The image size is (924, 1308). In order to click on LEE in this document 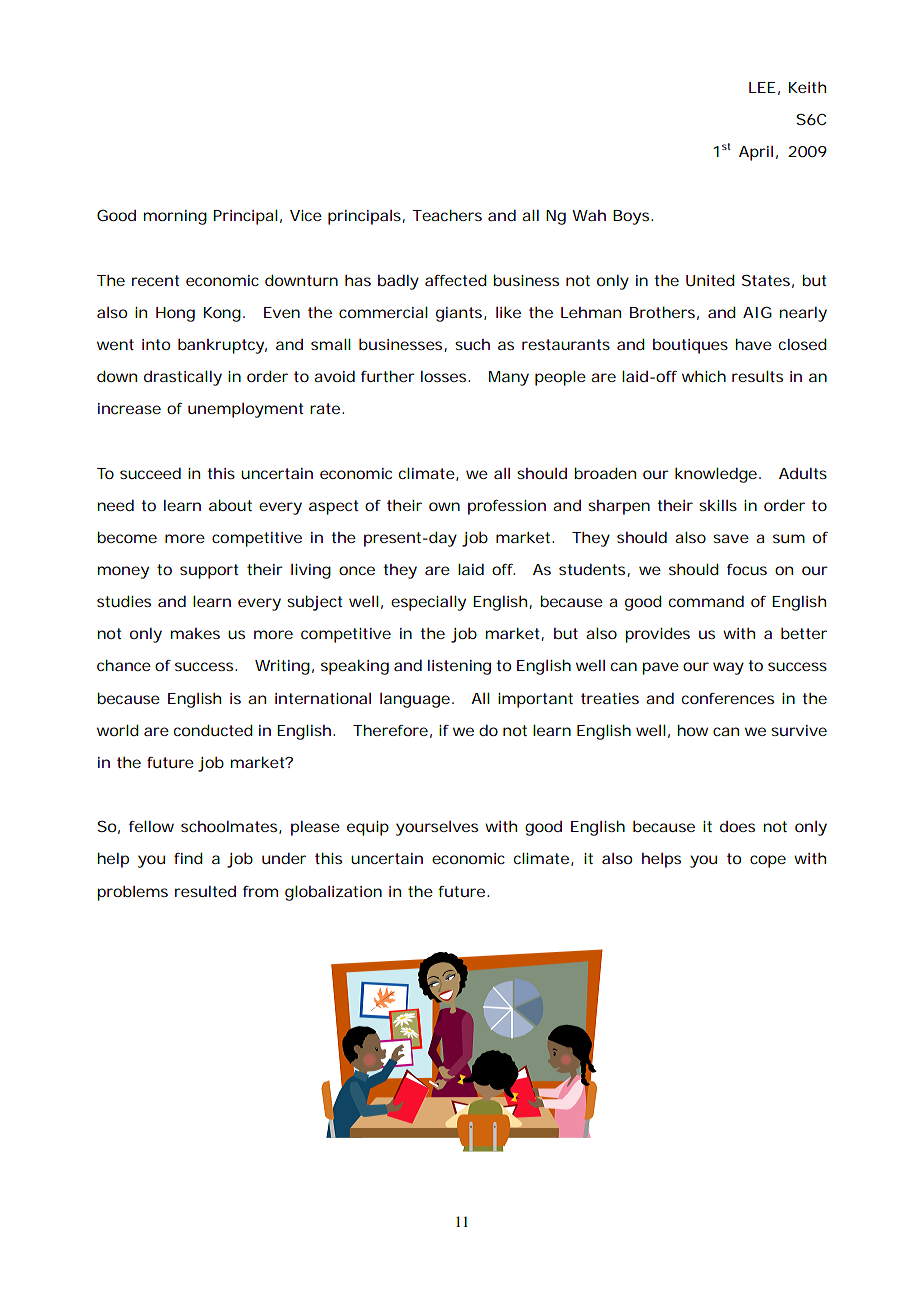, I will do `click(762, 87)`.
